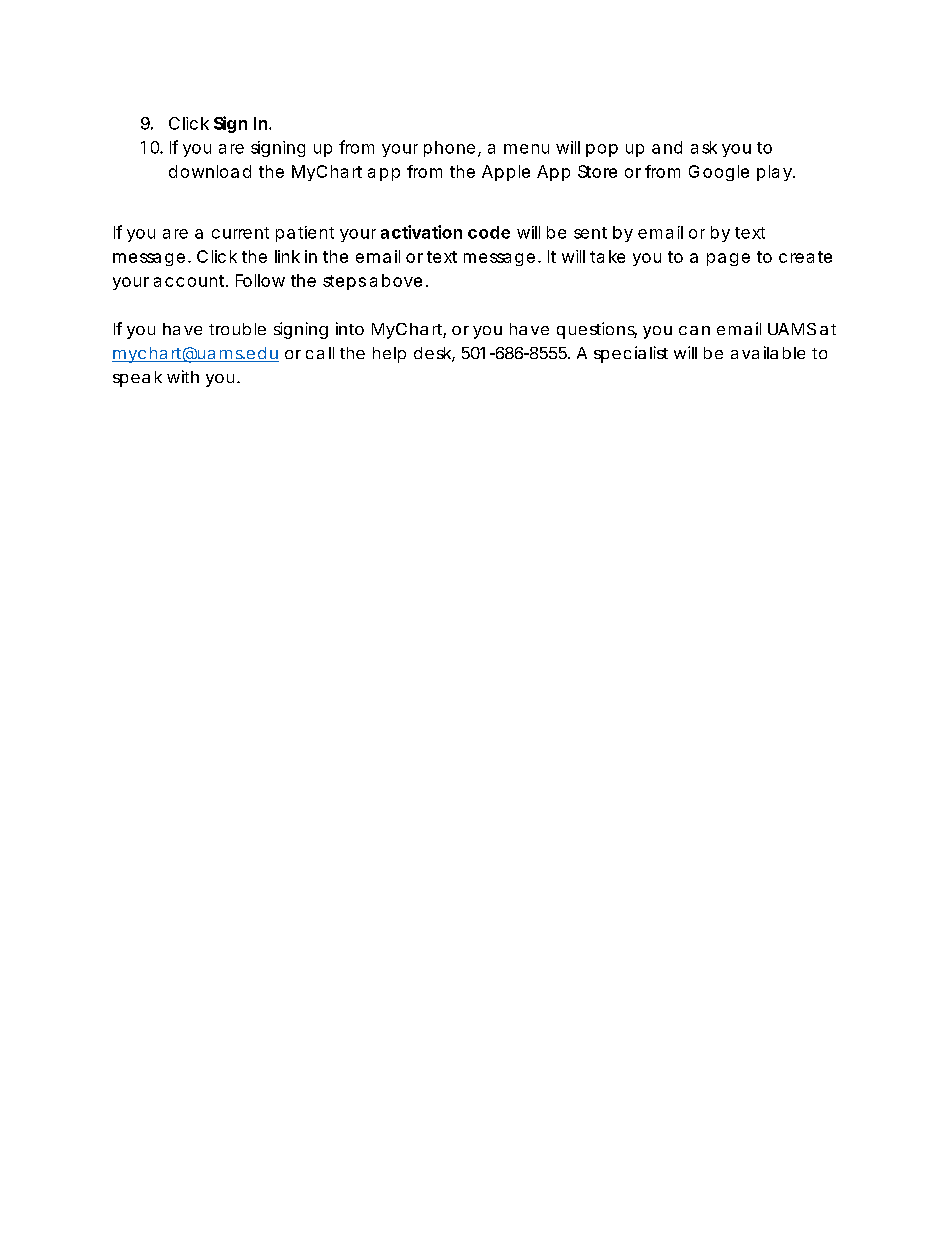  What do you see at coordinates (183, 376) in the screenshot?
I see `with` at bounding box center [183, 376].
